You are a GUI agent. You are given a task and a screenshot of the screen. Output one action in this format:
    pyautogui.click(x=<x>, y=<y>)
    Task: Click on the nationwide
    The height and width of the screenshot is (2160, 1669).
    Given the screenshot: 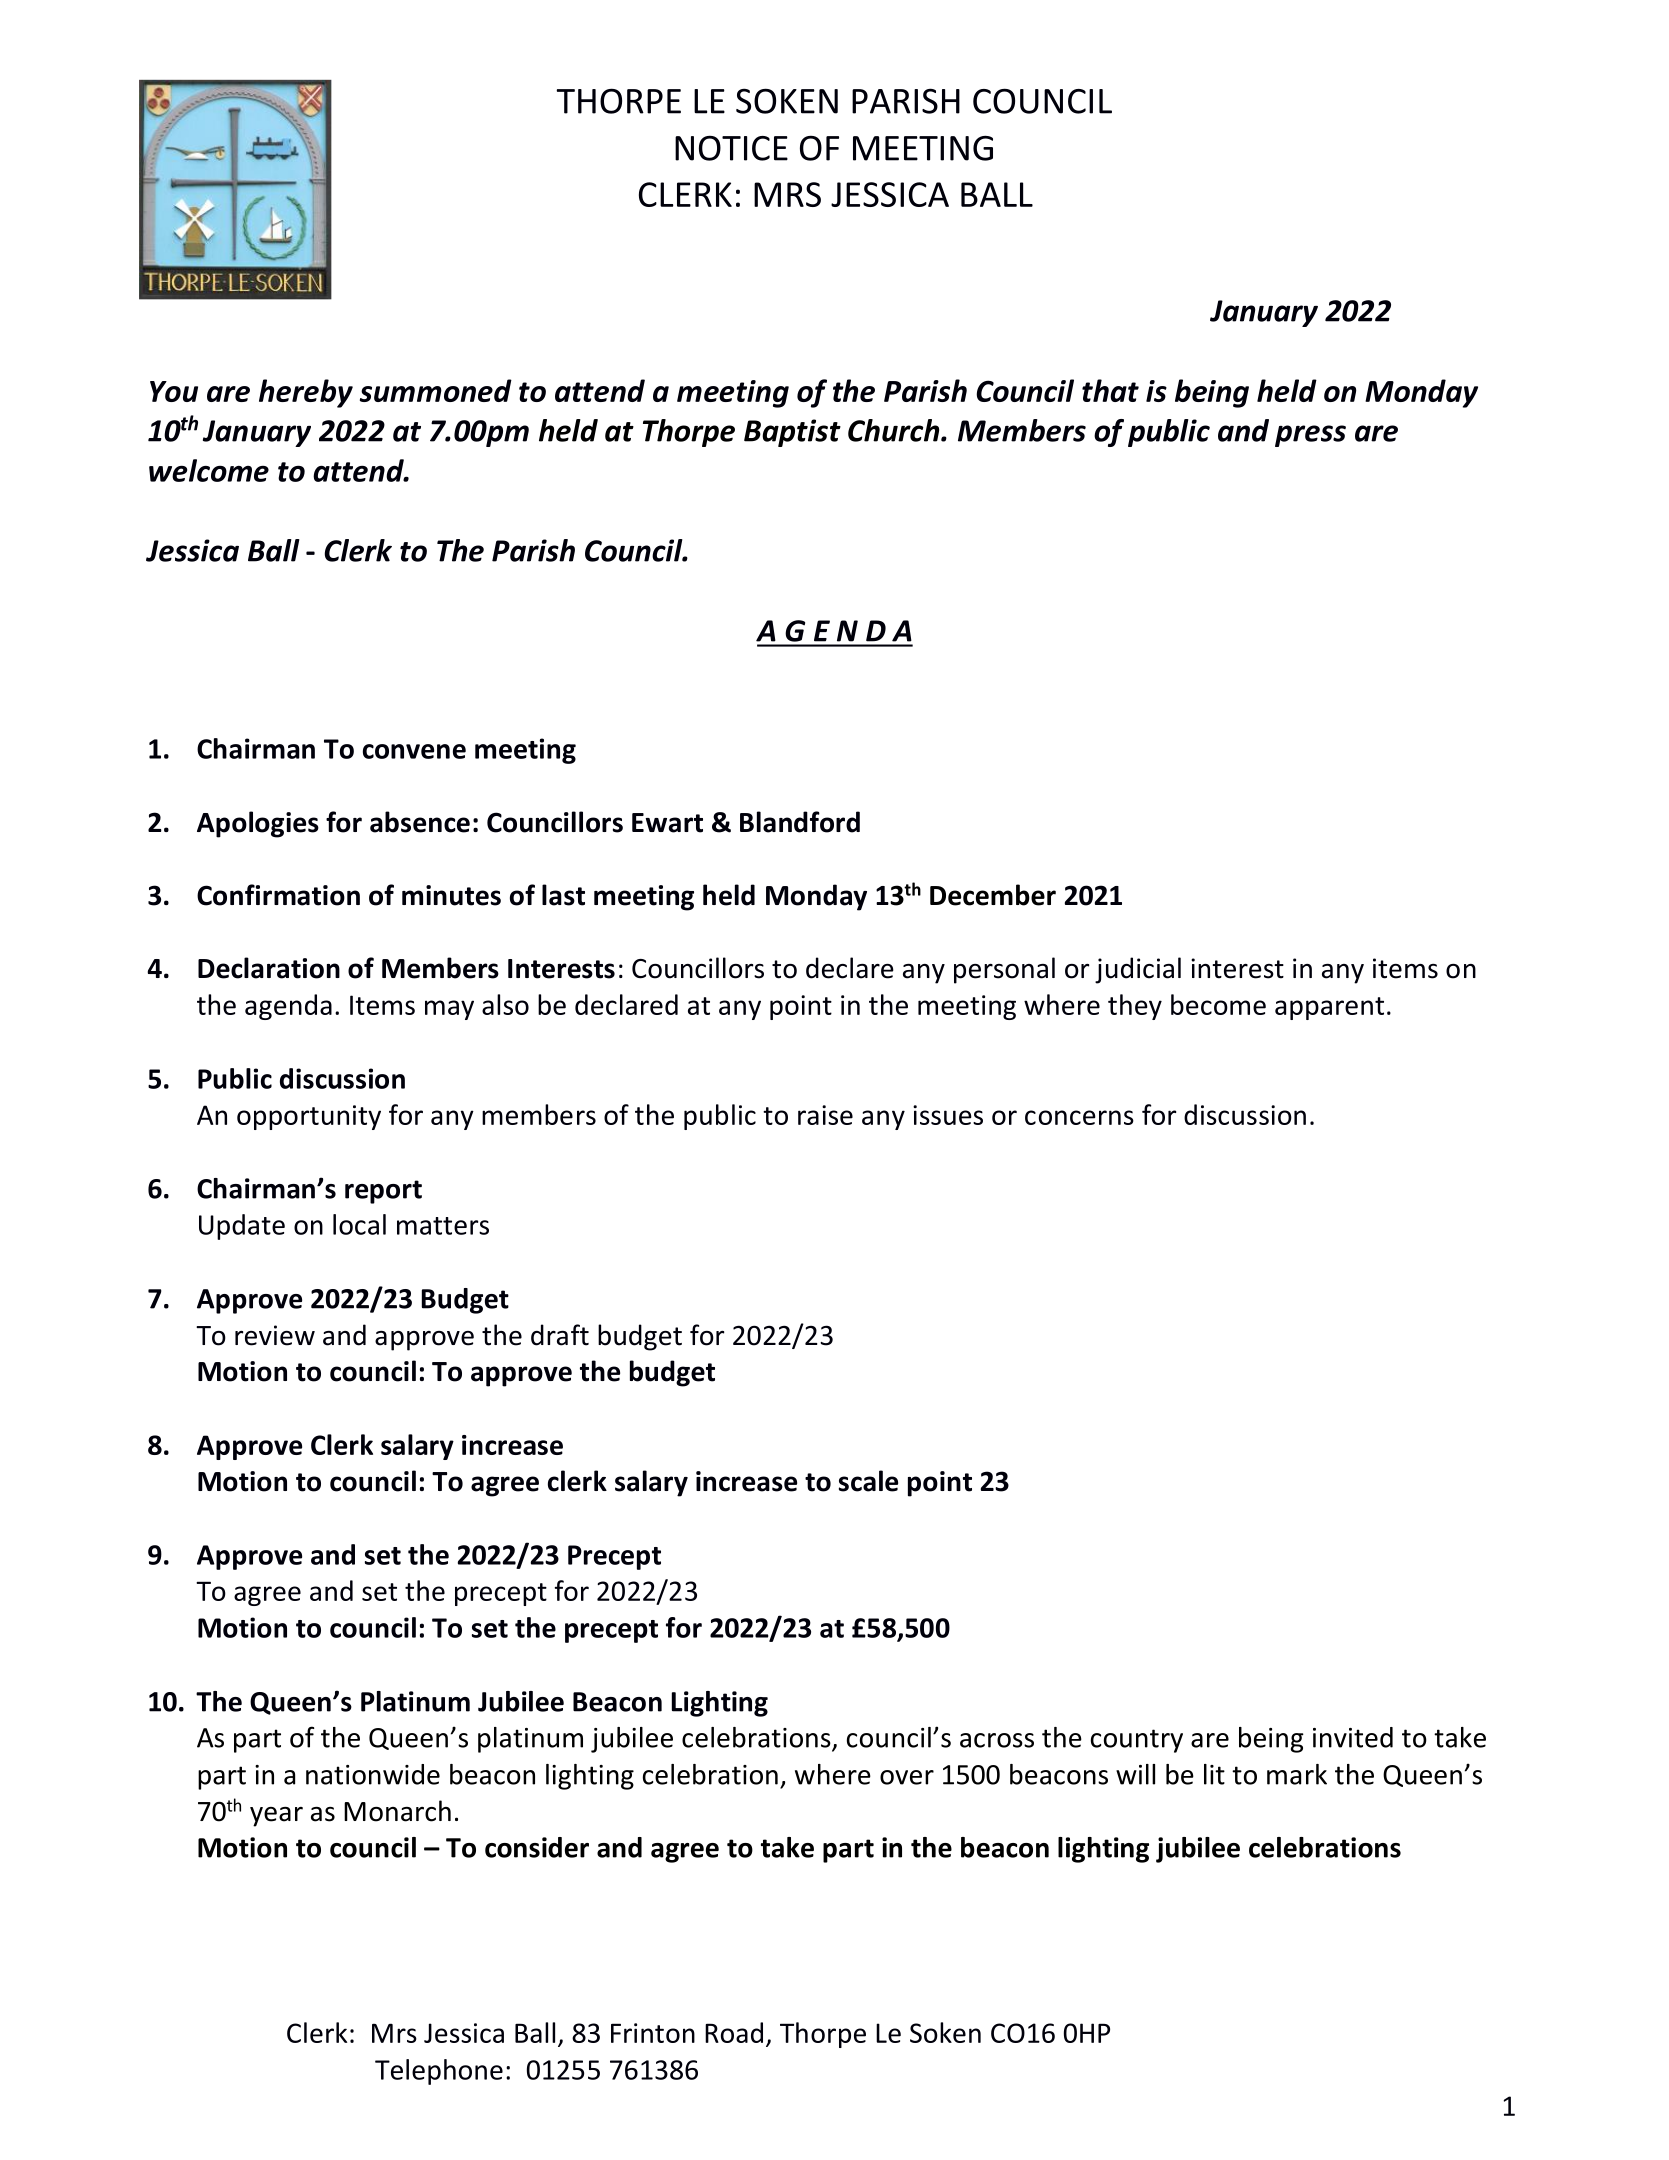 What is the action you would take?
    pyautogui.click(x=373, y=1774)
